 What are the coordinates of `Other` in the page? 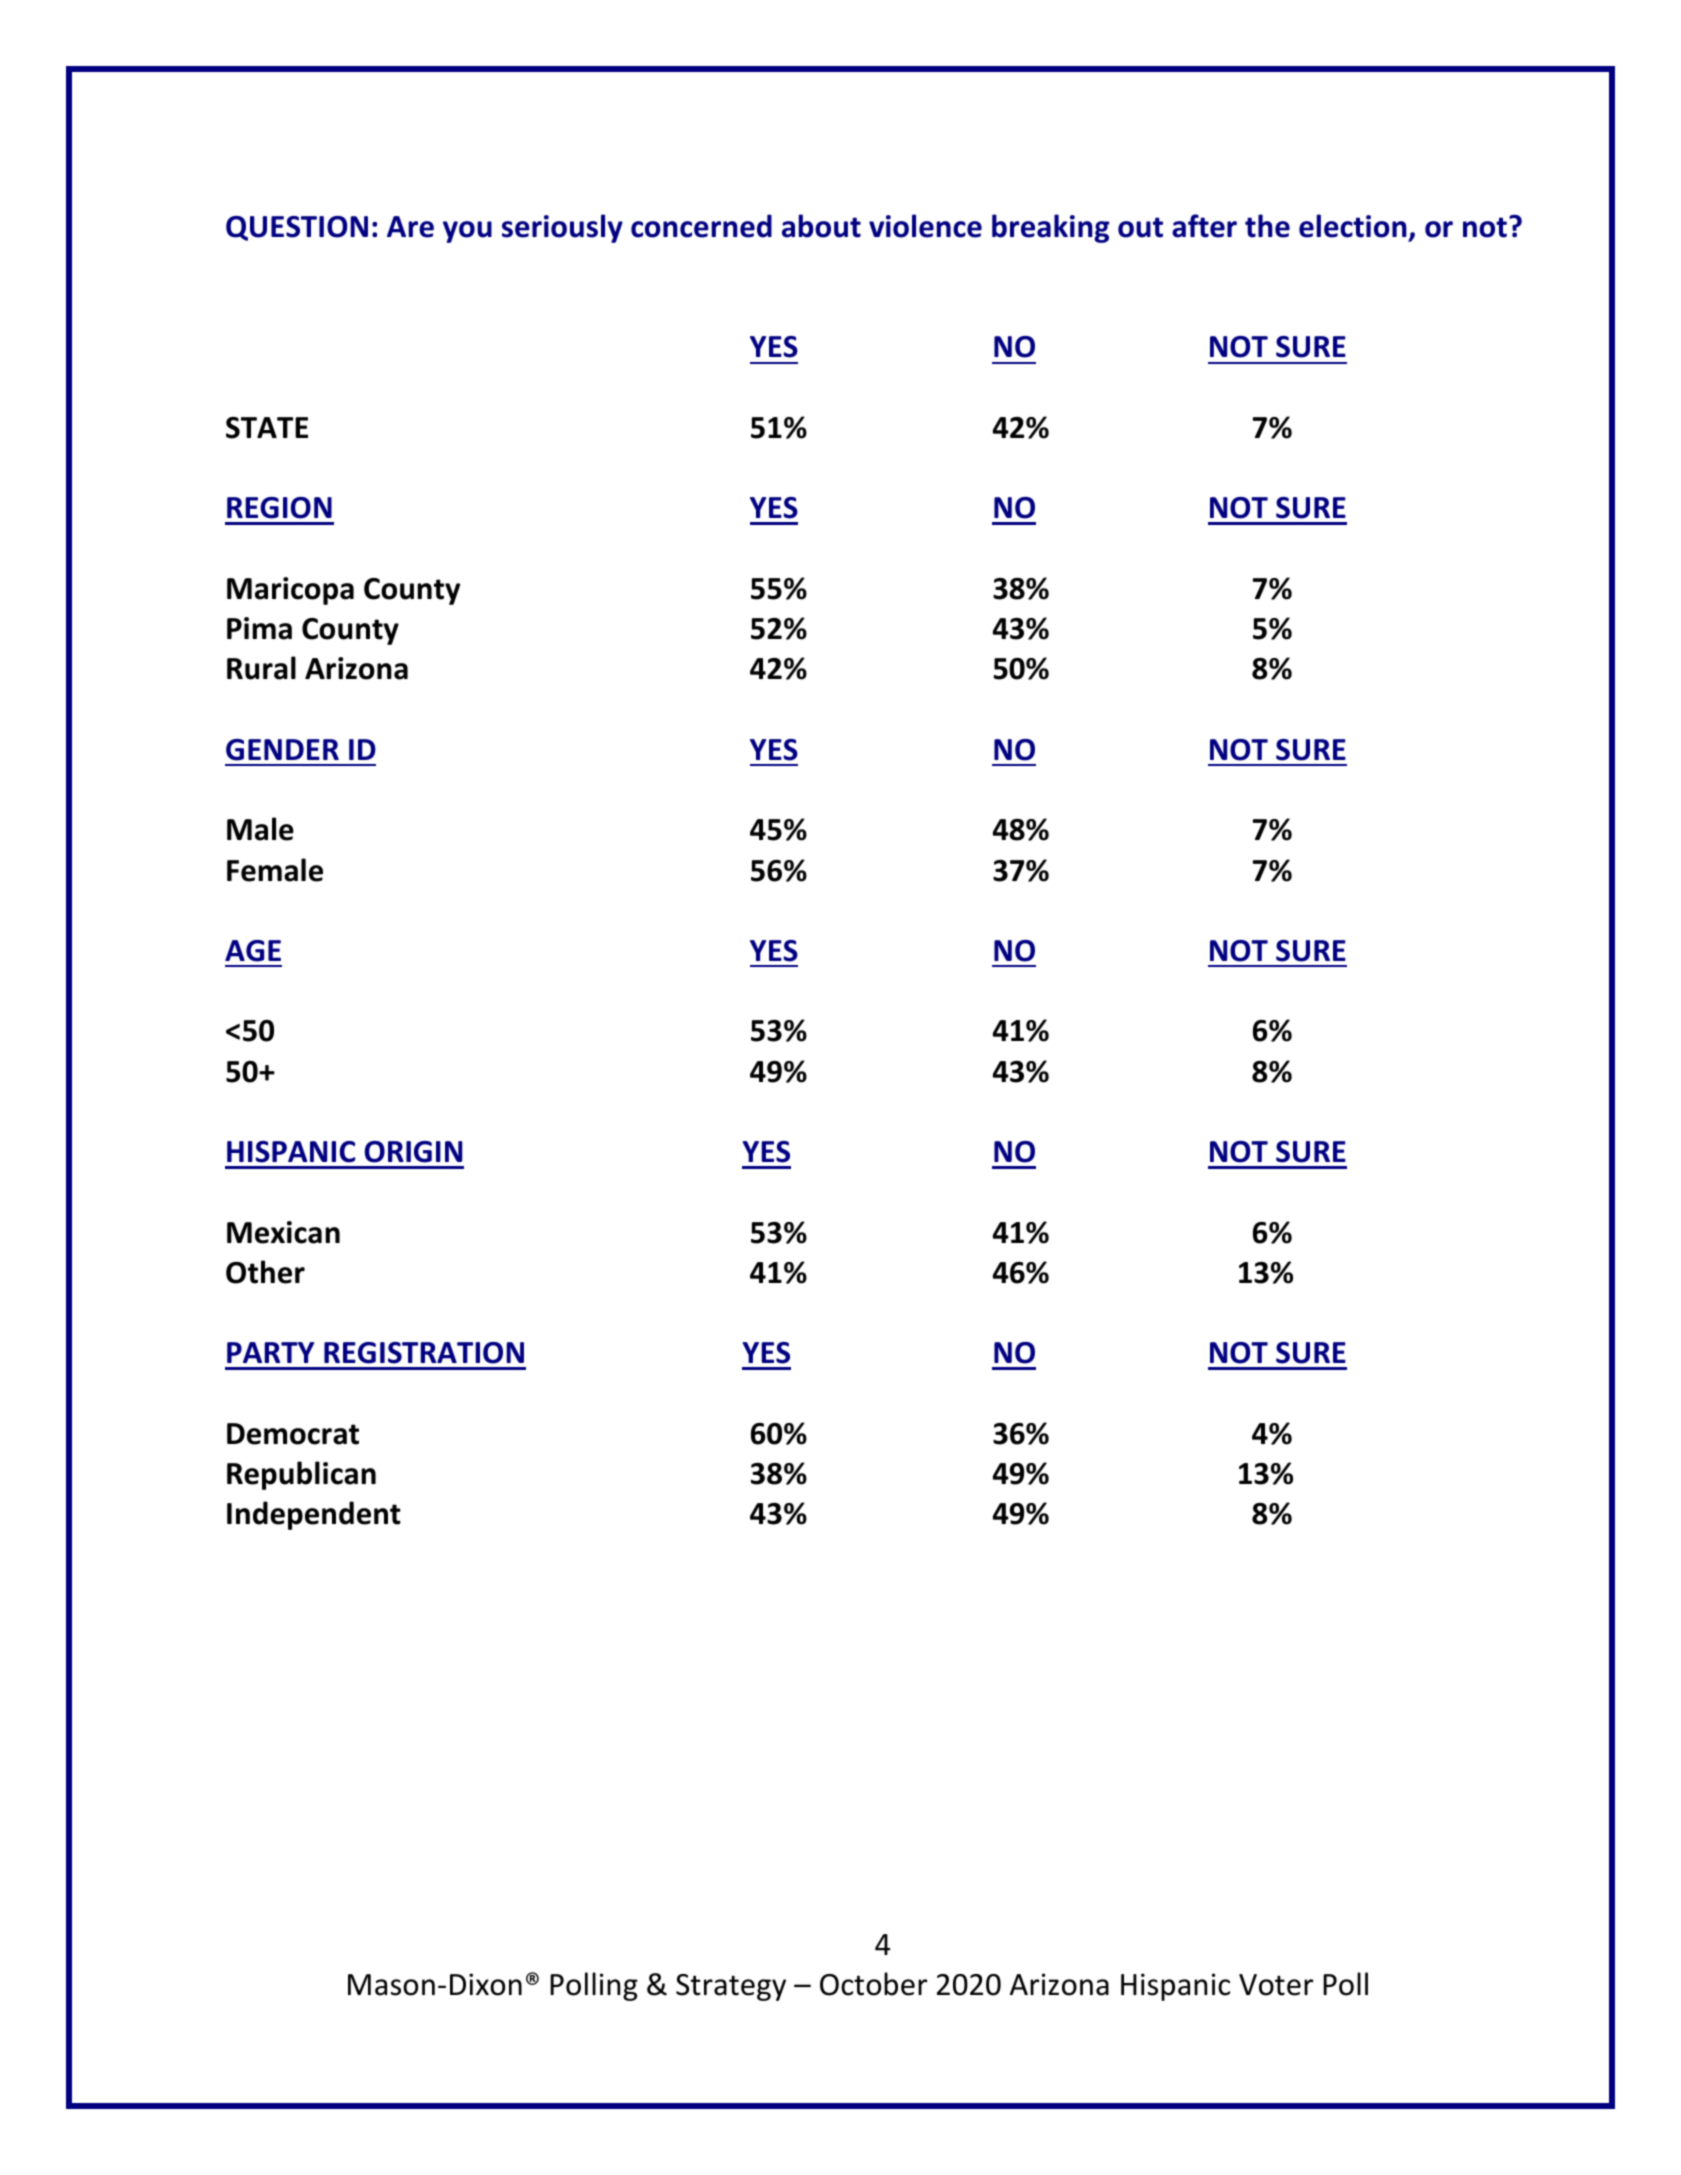 It's located at (265, 1272).
